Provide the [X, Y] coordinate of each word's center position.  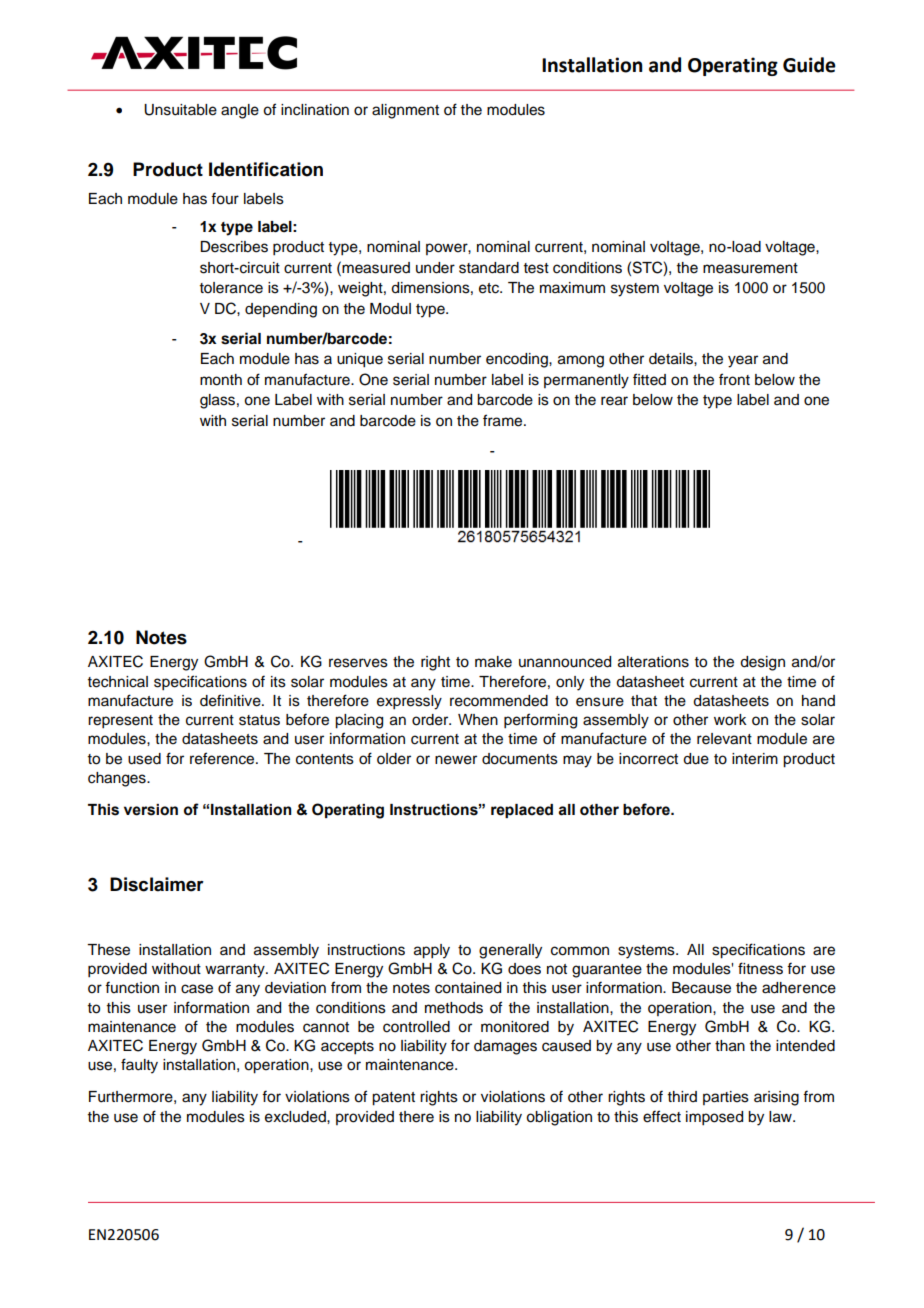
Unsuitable [180, 110]
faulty [139, 1066]
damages [505, 1047]
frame [504, 420]
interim [755, 759]
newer [456, 760]
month [221, 380]
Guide [809, 65]
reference [223, 758]
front [734, 379]
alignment [405, 111]
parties [726, 1098]
